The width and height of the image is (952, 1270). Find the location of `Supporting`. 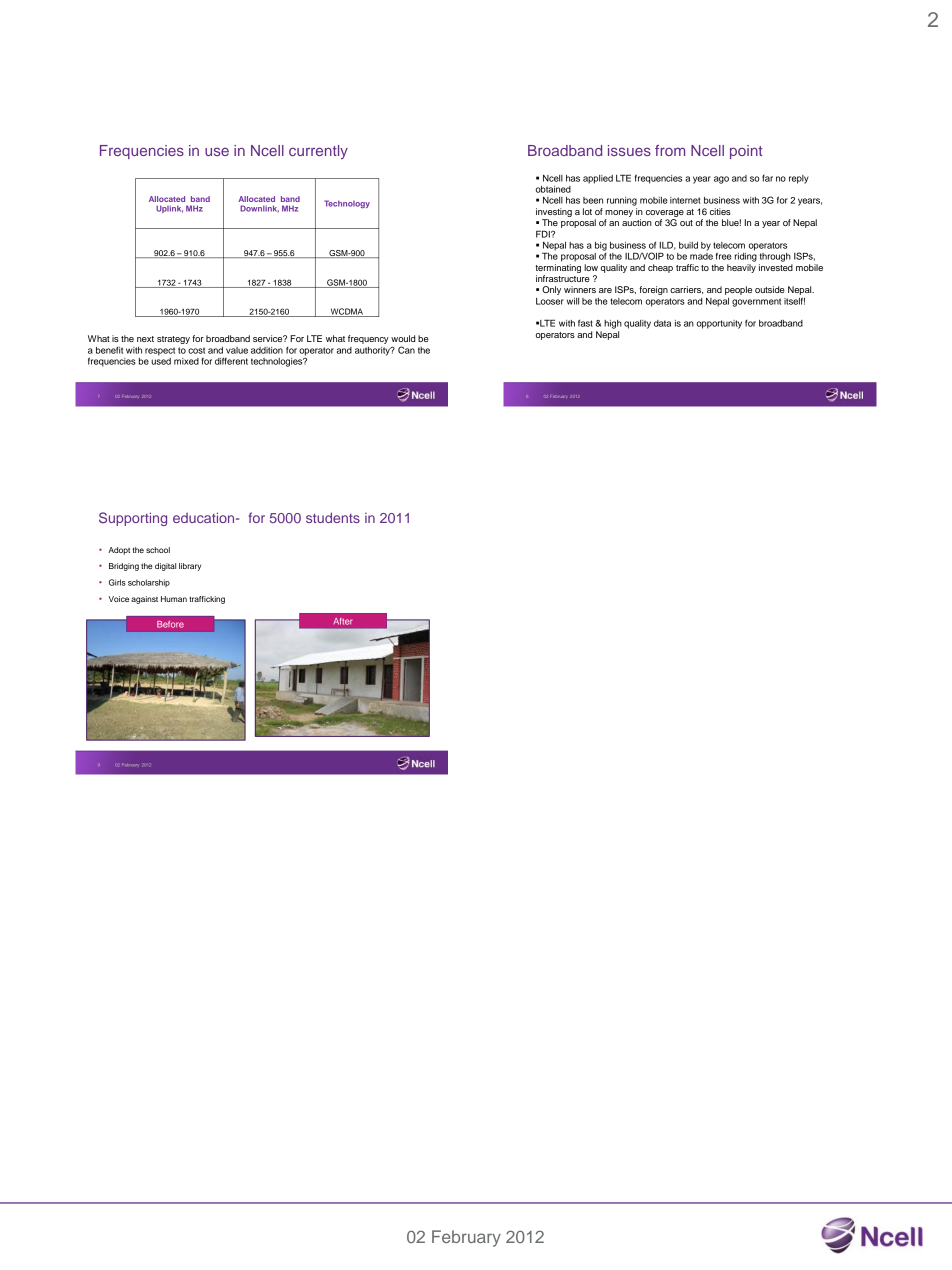

Supporting is located at coordinates (133, 519).
